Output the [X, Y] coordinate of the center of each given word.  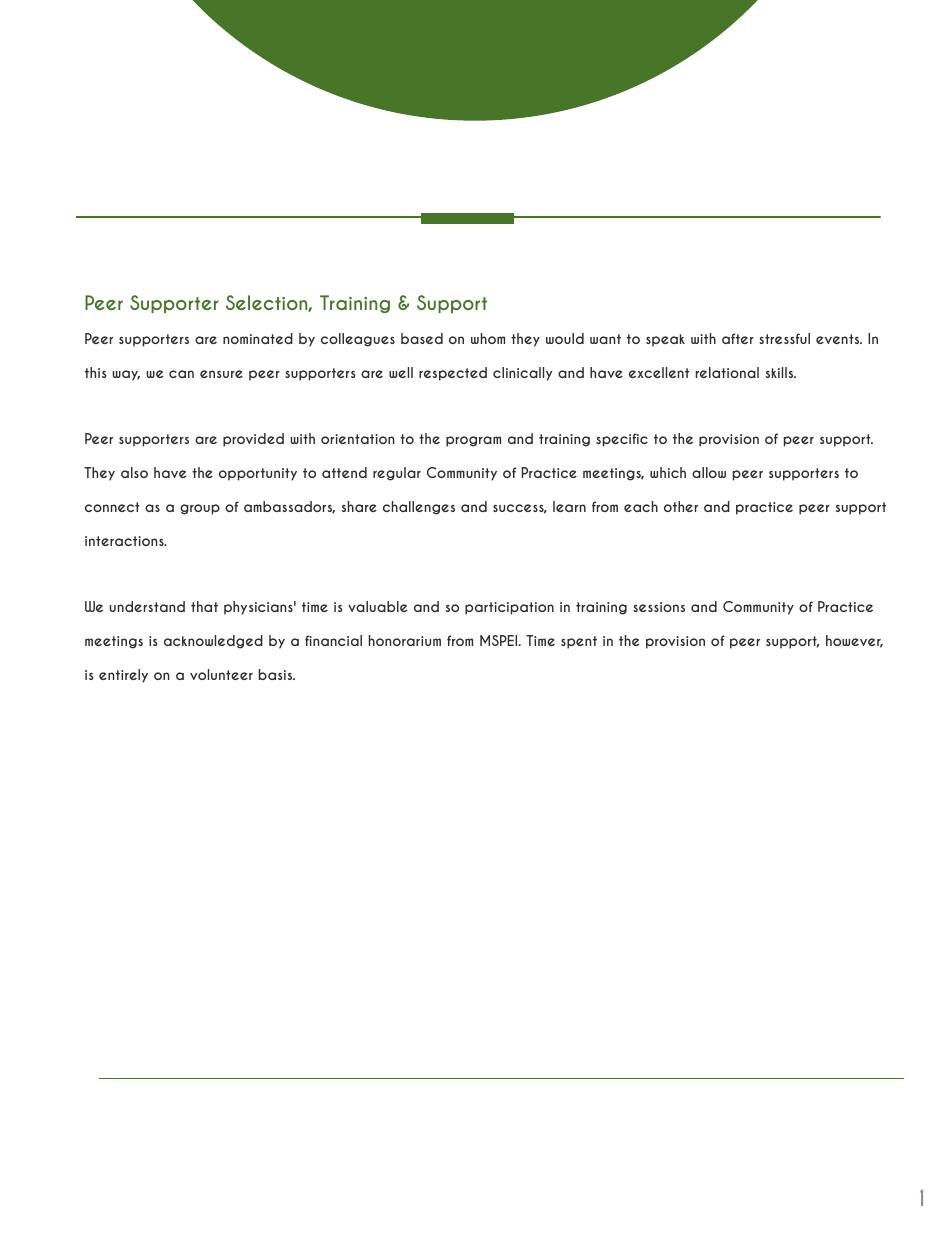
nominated [258, 338]
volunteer [221, 674]
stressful [784, 338]
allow [709, 472]
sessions [659, 607]
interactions [125, 541]
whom [488, 338]
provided [253, 440]
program [473, 441]
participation [509, 608]
